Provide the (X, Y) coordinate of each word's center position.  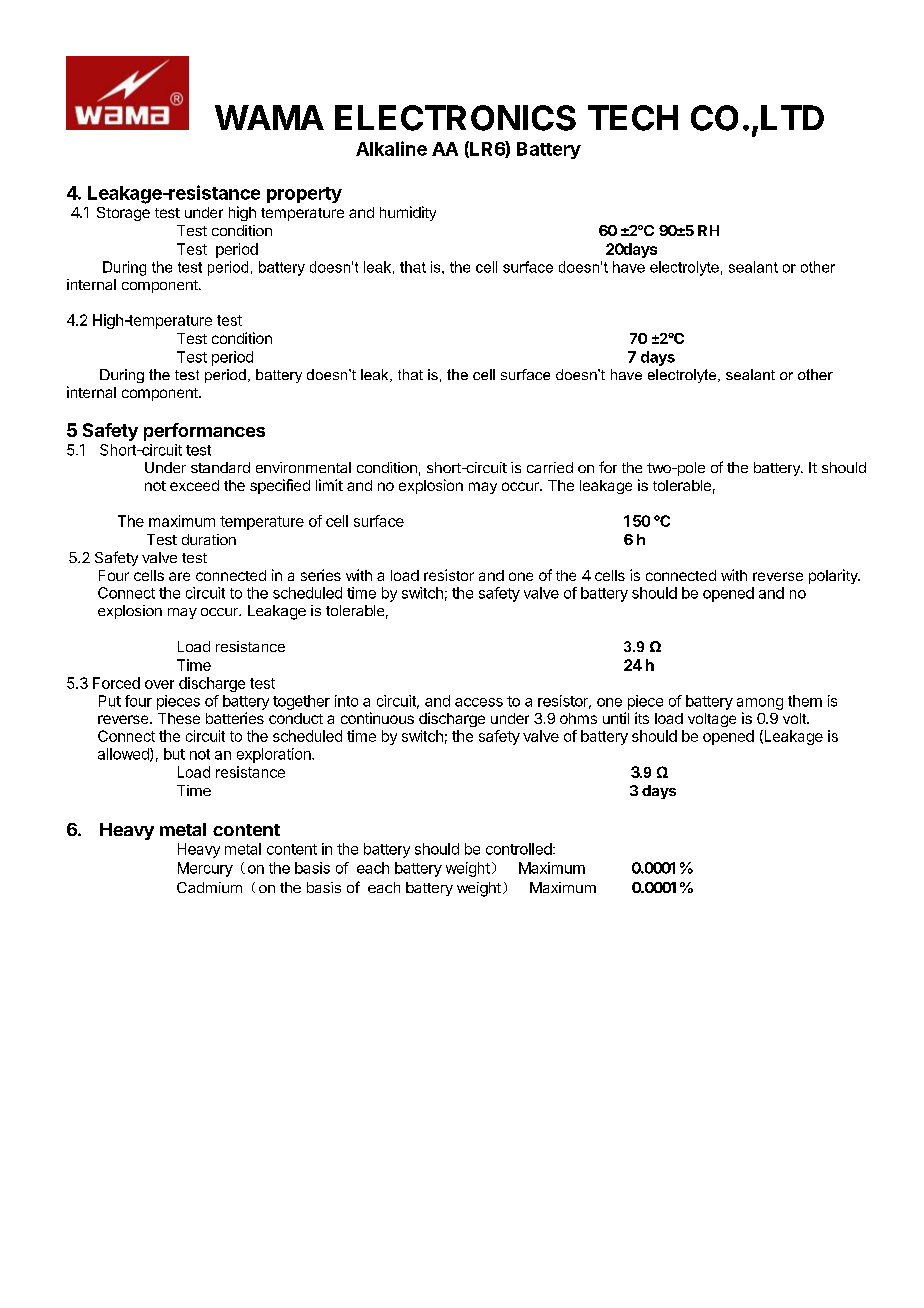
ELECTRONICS (455, 118)
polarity (834, 576)
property (304, 195)
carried (550, 467)
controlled (519, 849)
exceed (194, 485)
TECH (633, 118)
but (174, 754)
